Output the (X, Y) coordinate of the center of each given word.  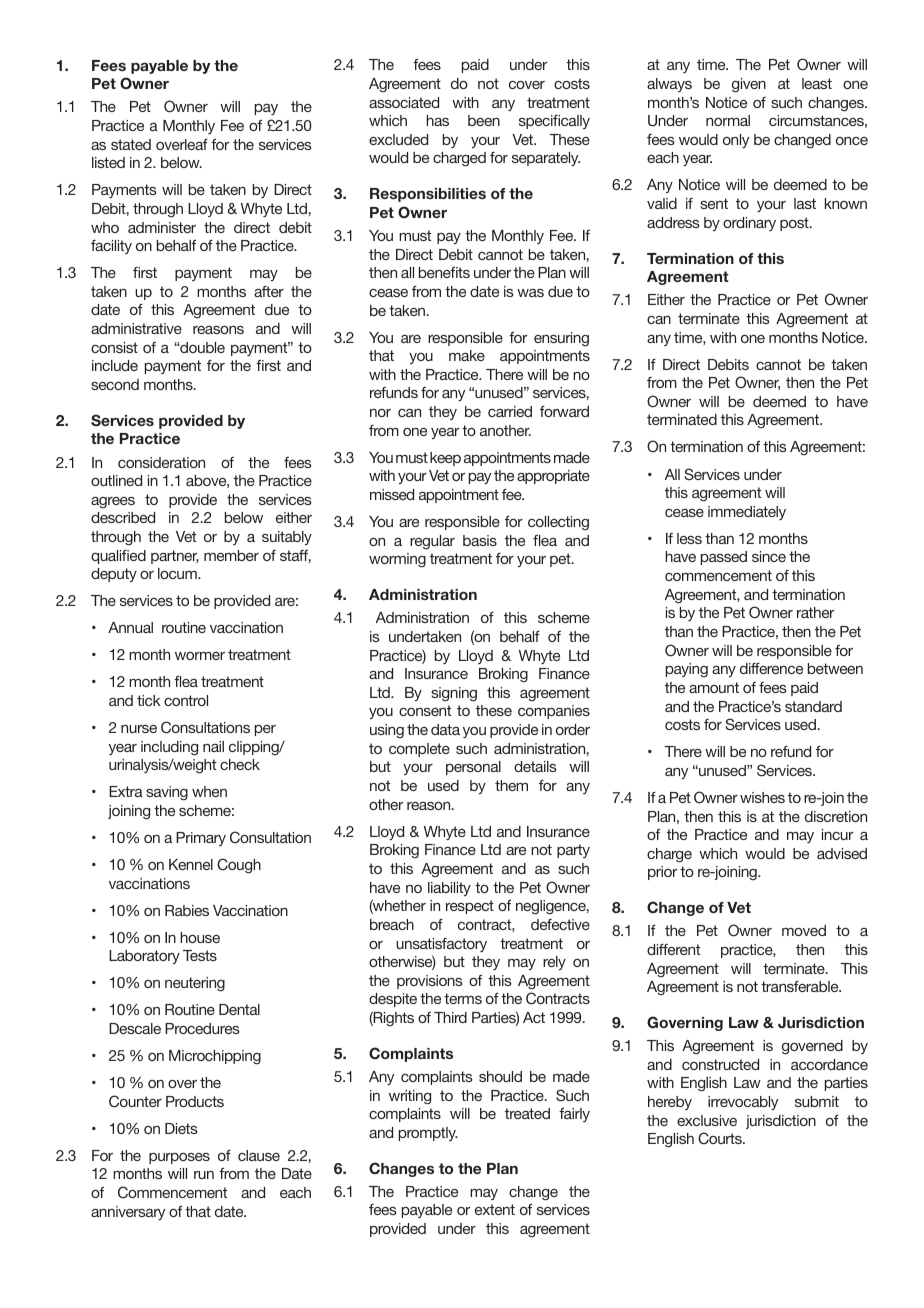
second (115, 384)
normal (728, 120)
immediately (747, 513)
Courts (721, 1138)
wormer (200, 656)
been (484, 120)
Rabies (187, 910)
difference (771, 668)
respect (470, 907)
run (204, 1175)
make (467, 355)
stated (131, 144)
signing (454, 694)
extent (495, 1209)
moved (804, 930)
